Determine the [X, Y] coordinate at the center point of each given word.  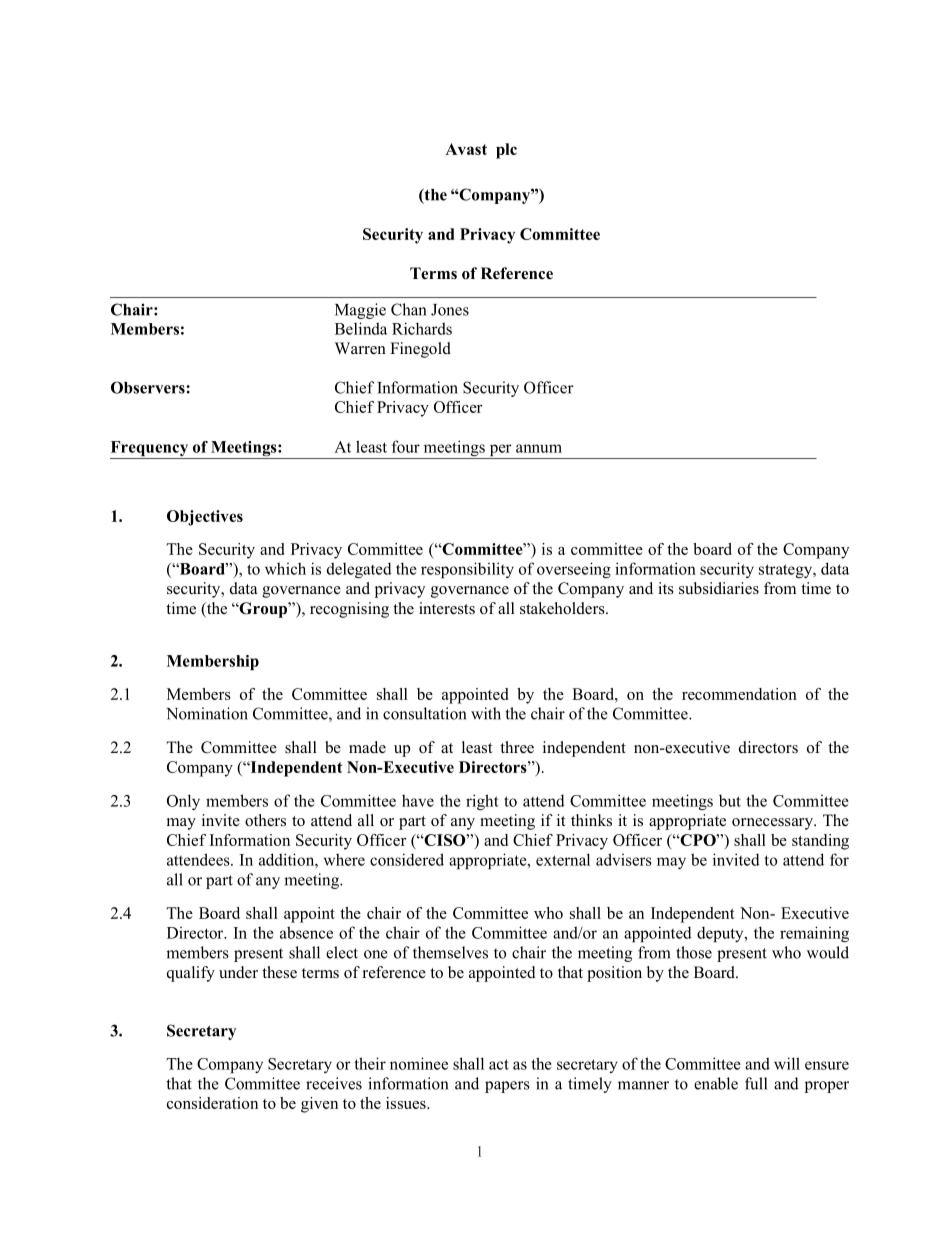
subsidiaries [719, 588]
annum [539, 448]
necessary [780, 824]
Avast [466, 149]
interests [447, 608]
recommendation [739, 694]
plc [506, 151]
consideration [212, 1103]
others [265, 820]
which [285, 568]
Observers [149, 387]
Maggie [360, 311]
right [482, 802]
